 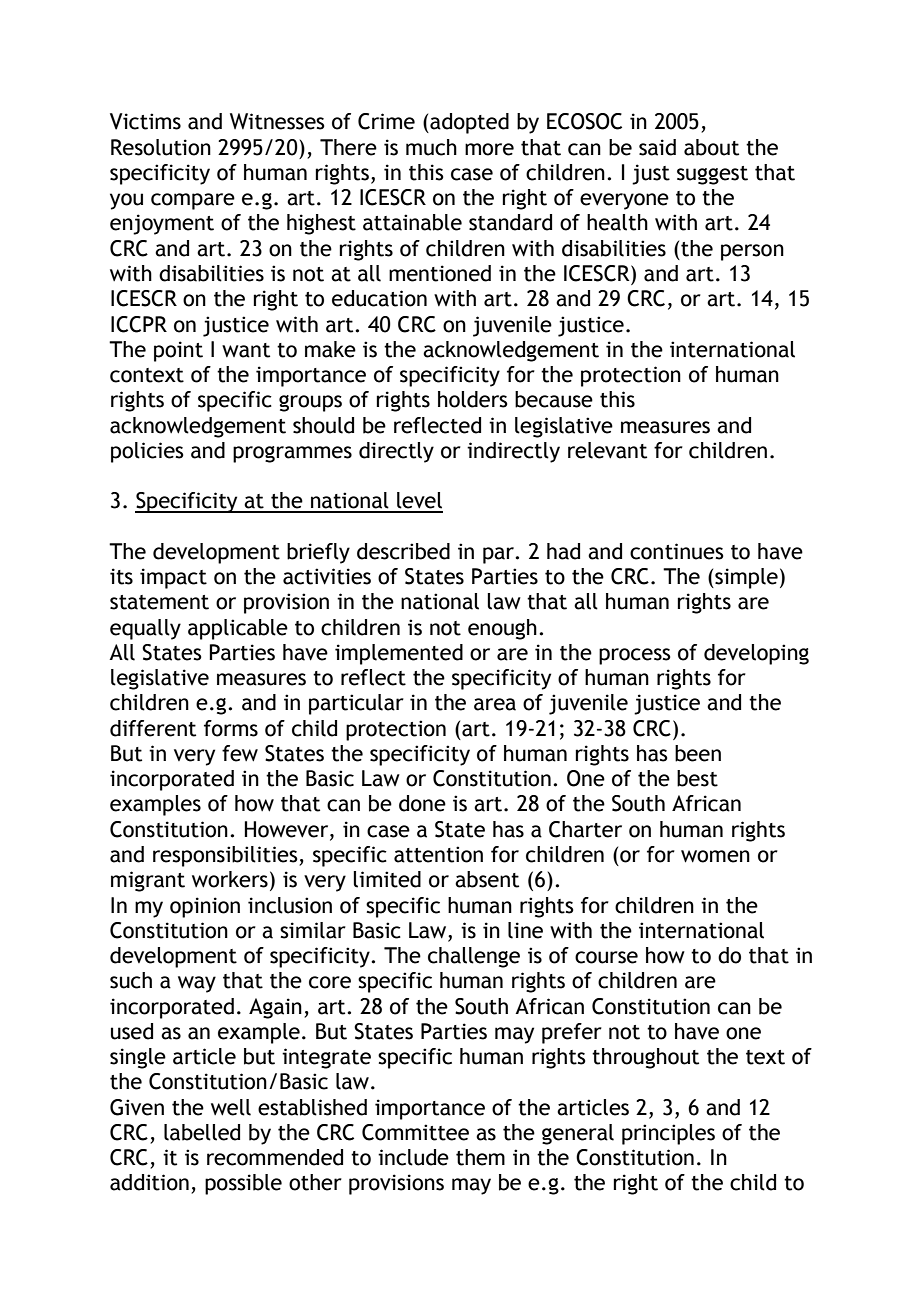 I want to click on relevant, so click(x=607, y=450).
